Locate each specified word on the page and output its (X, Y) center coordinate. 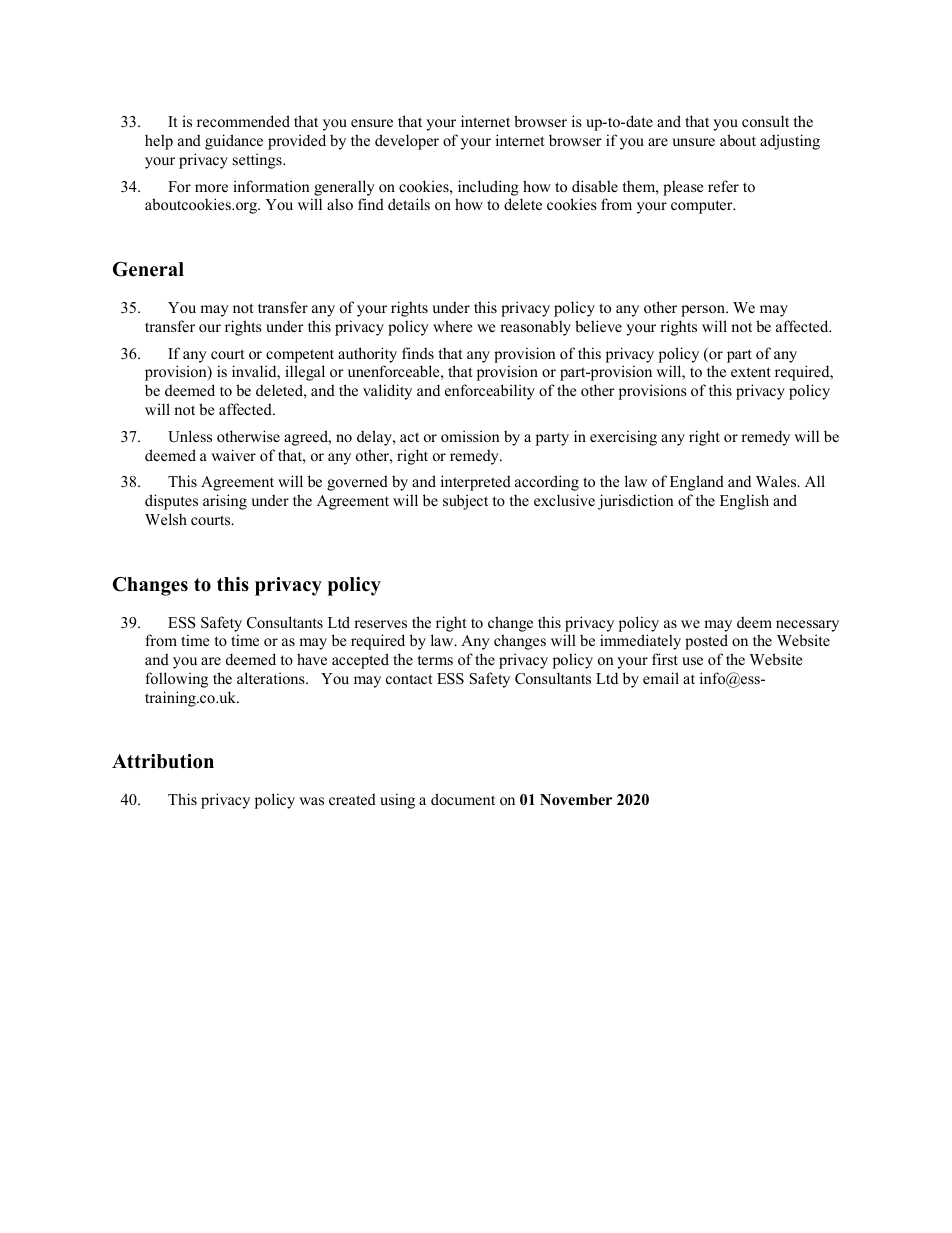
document (463, 799)
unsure (693, 142)
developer (407, 142)
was (311, 801)
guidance (234, 142)
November (576, 799)
